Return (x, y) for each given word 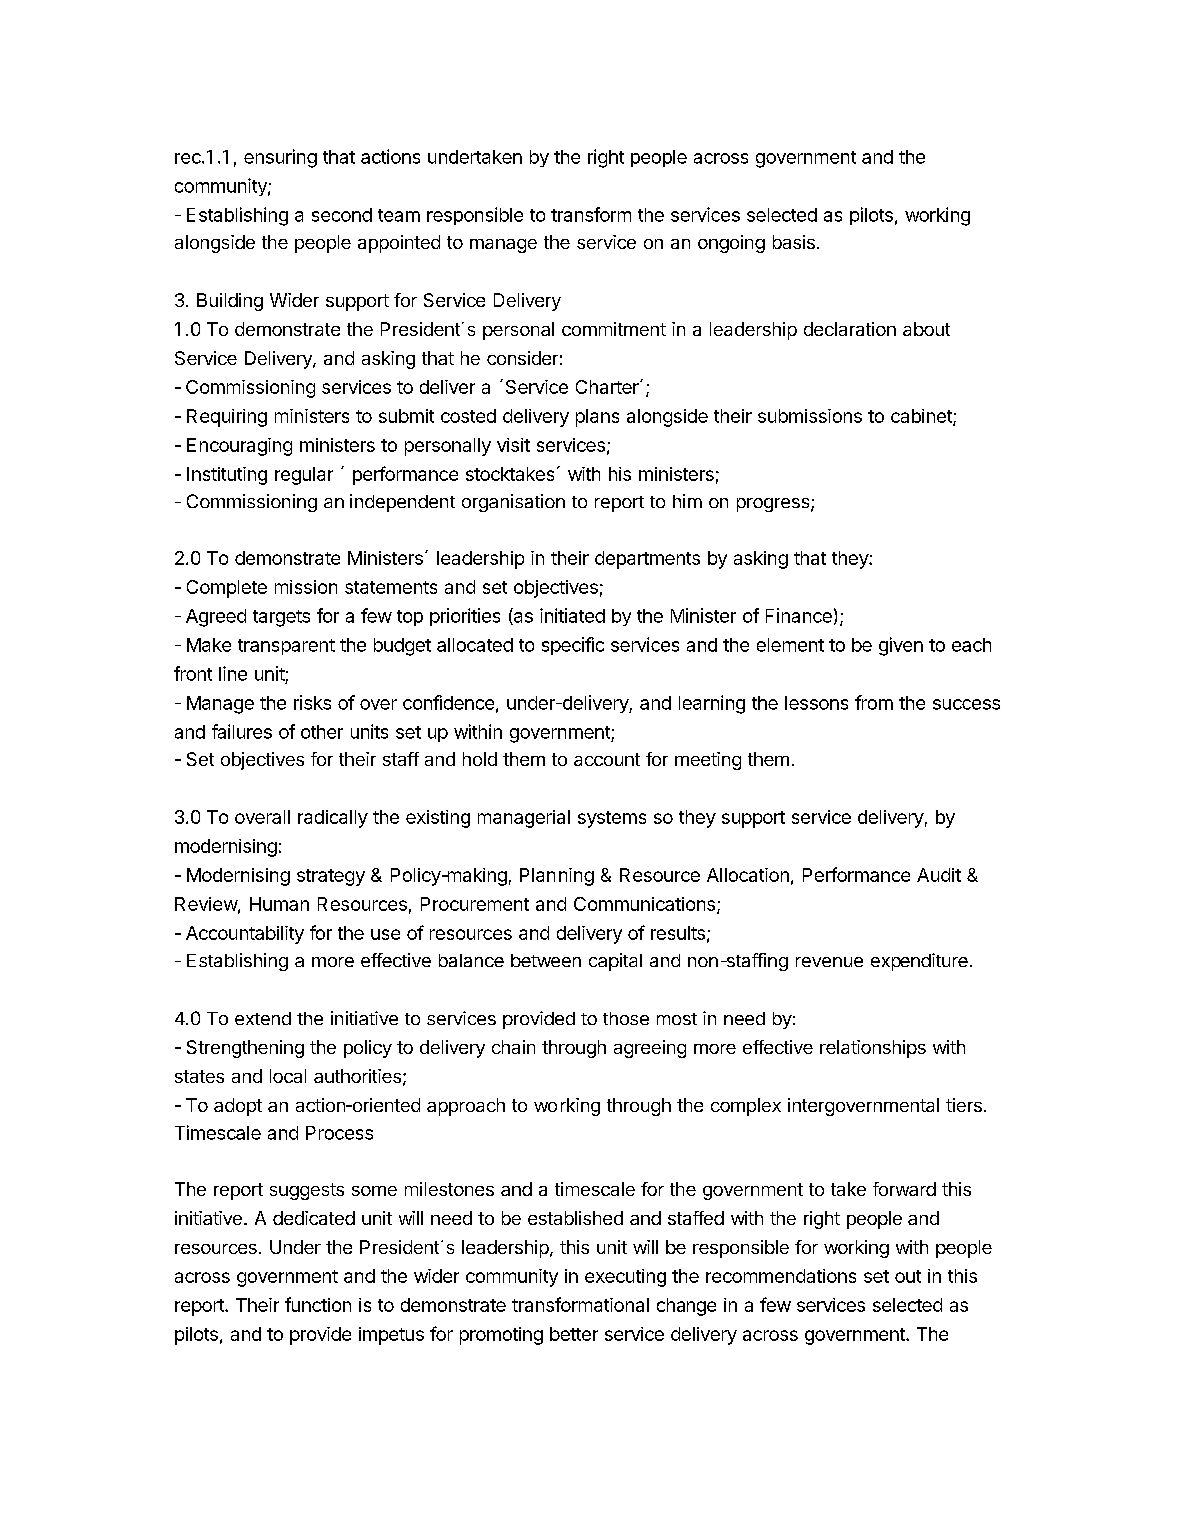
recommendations (781, 1276)
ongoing (731, 244)
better (574, 1334)
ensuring (280, 158)
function (318, 1304)
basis (794, 242)
